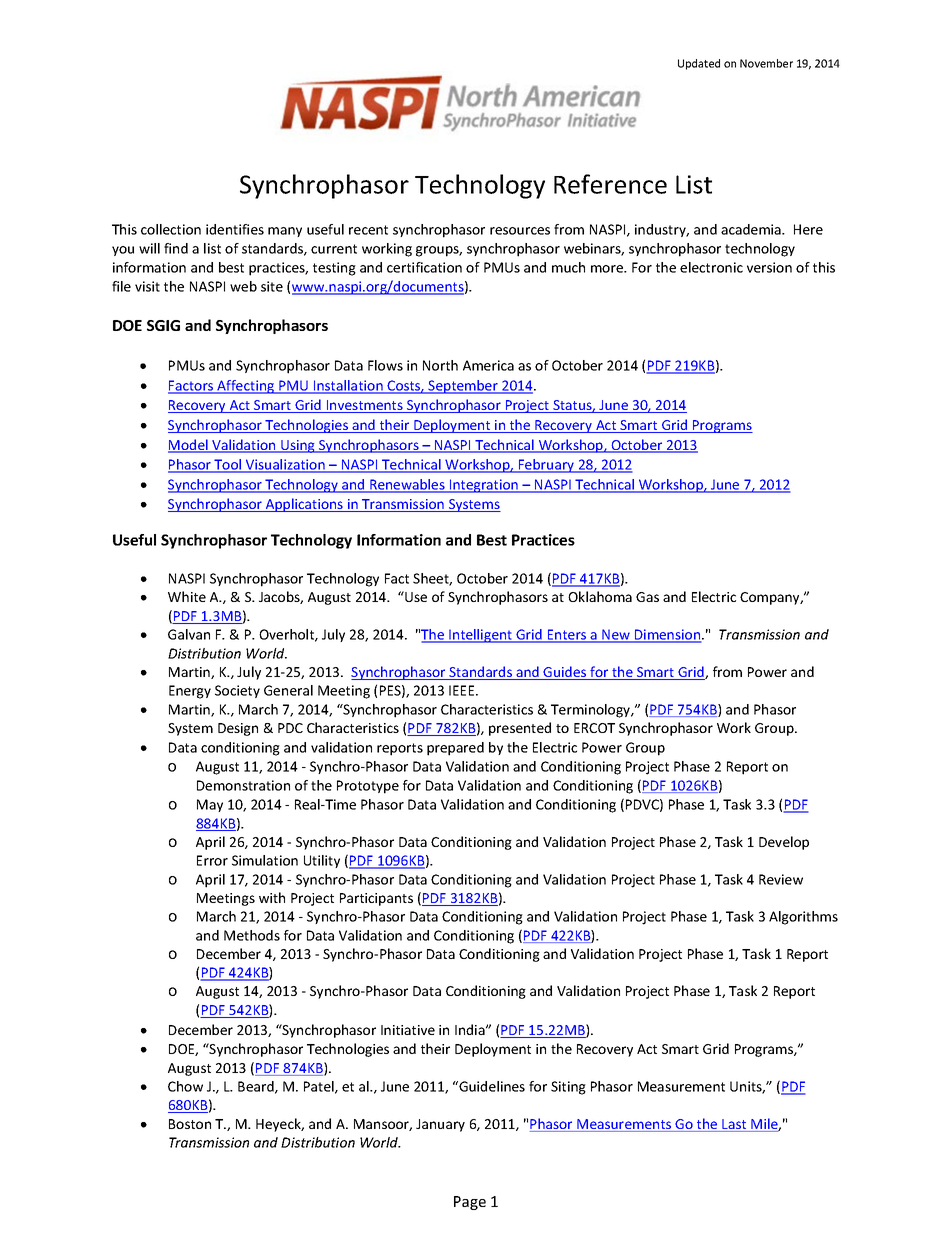  I want to click on Dimension, so click(668, 635).
